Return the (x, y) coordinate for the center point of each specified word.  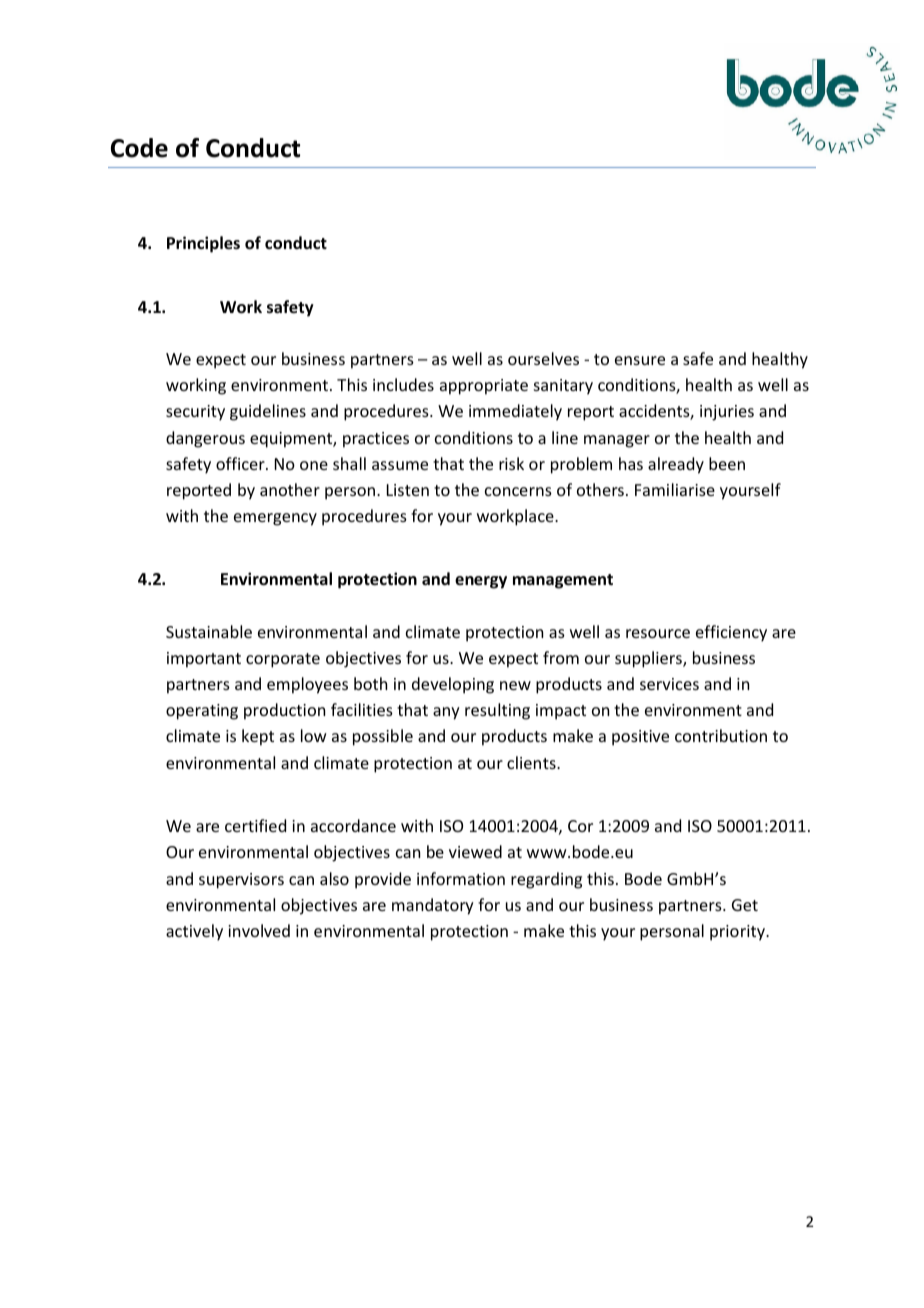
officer (241, 463)
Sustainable (209, 631)
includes (403, 384)
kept (258, 737)
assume (400, 465)
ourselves (543, 358)
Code (139, 148)
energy (481, 582)
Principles (203, 244)
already (676, 465)
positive (640, 738)
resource (658, 633)
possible (383, 737)
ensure (640, 360)
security (195, 413)
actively (194, 932)
